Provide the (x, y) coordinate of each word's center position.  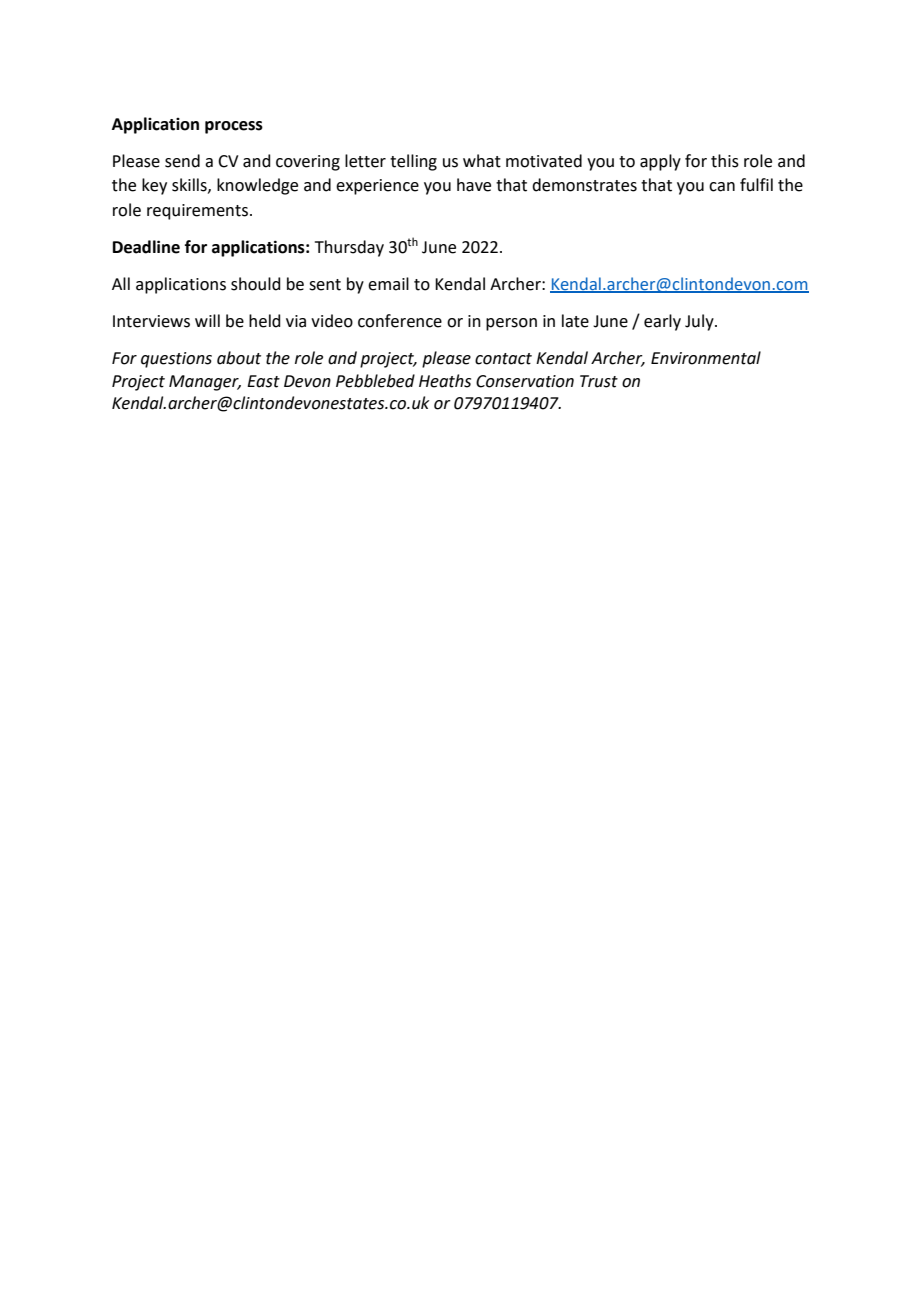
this (725, 161)
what (482, 161)
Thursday (349, 248)
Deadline (146, 247)
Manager (205, 383)
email (388, 284)
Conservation (525, 381)
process (234, 127)
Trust (599, 381)
